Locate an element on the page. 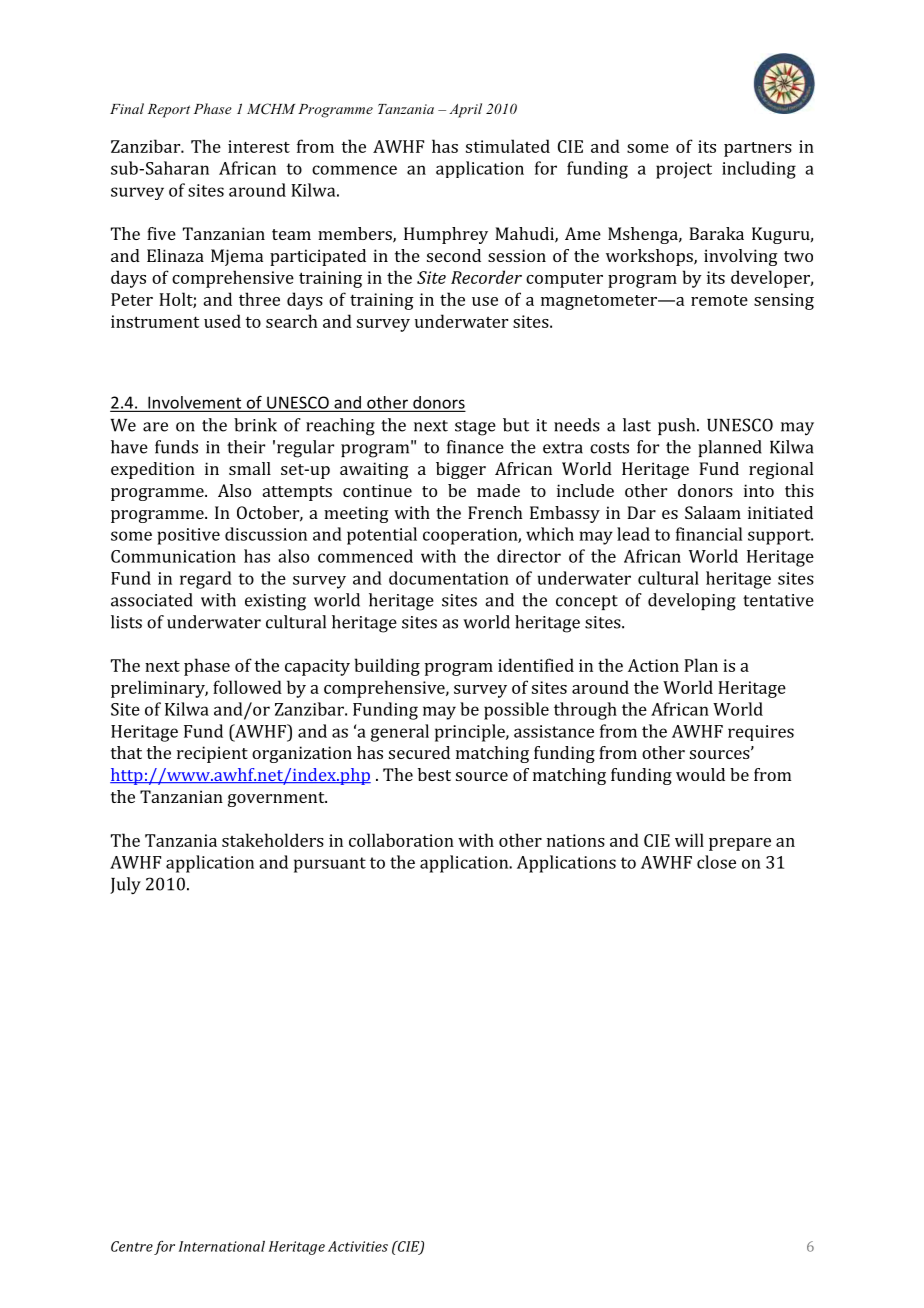 This document has height=1308, width=924. developing is located at coordinates (692, 602).
